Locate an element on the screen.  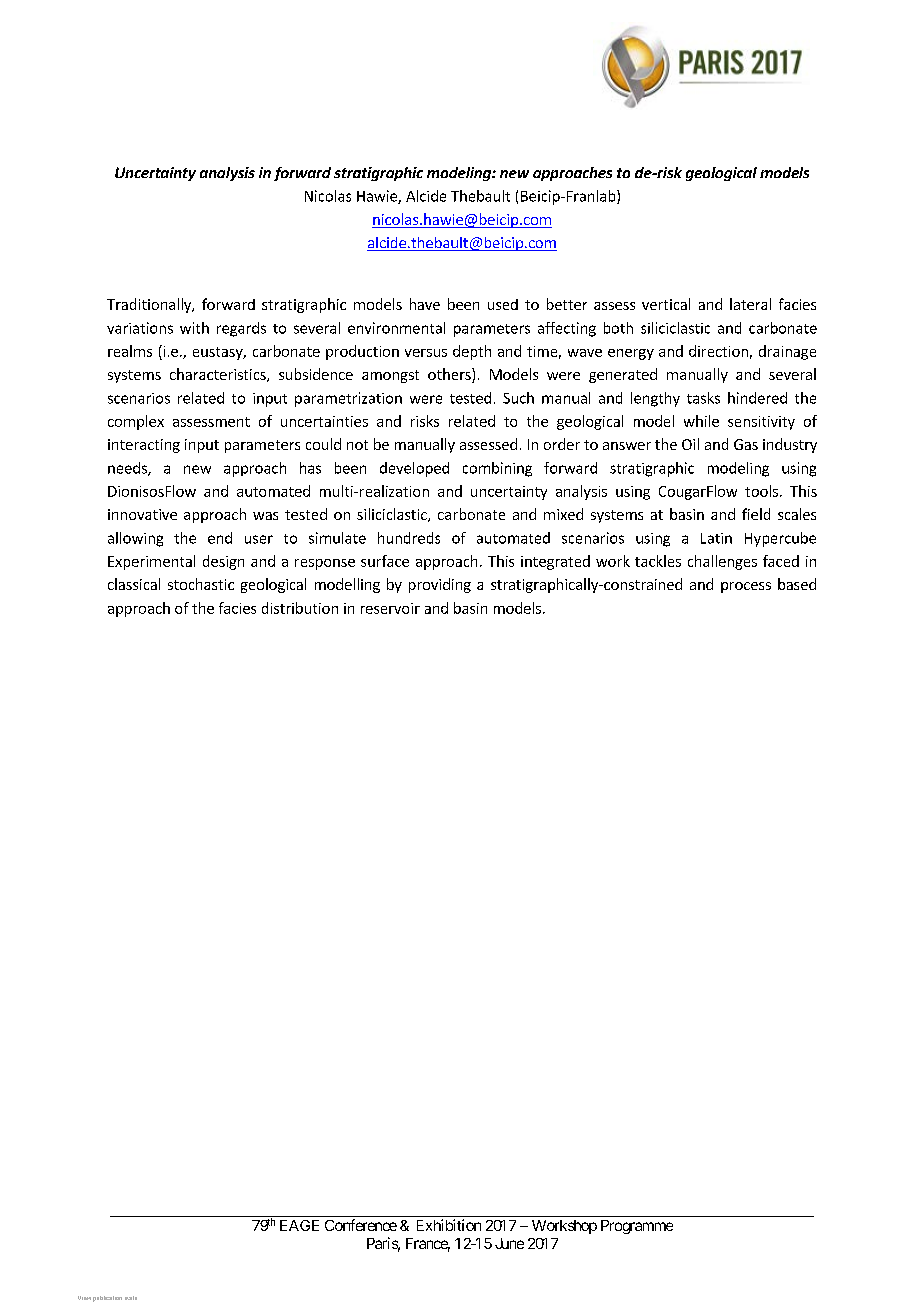
with is located at coordinates (194, 328).
